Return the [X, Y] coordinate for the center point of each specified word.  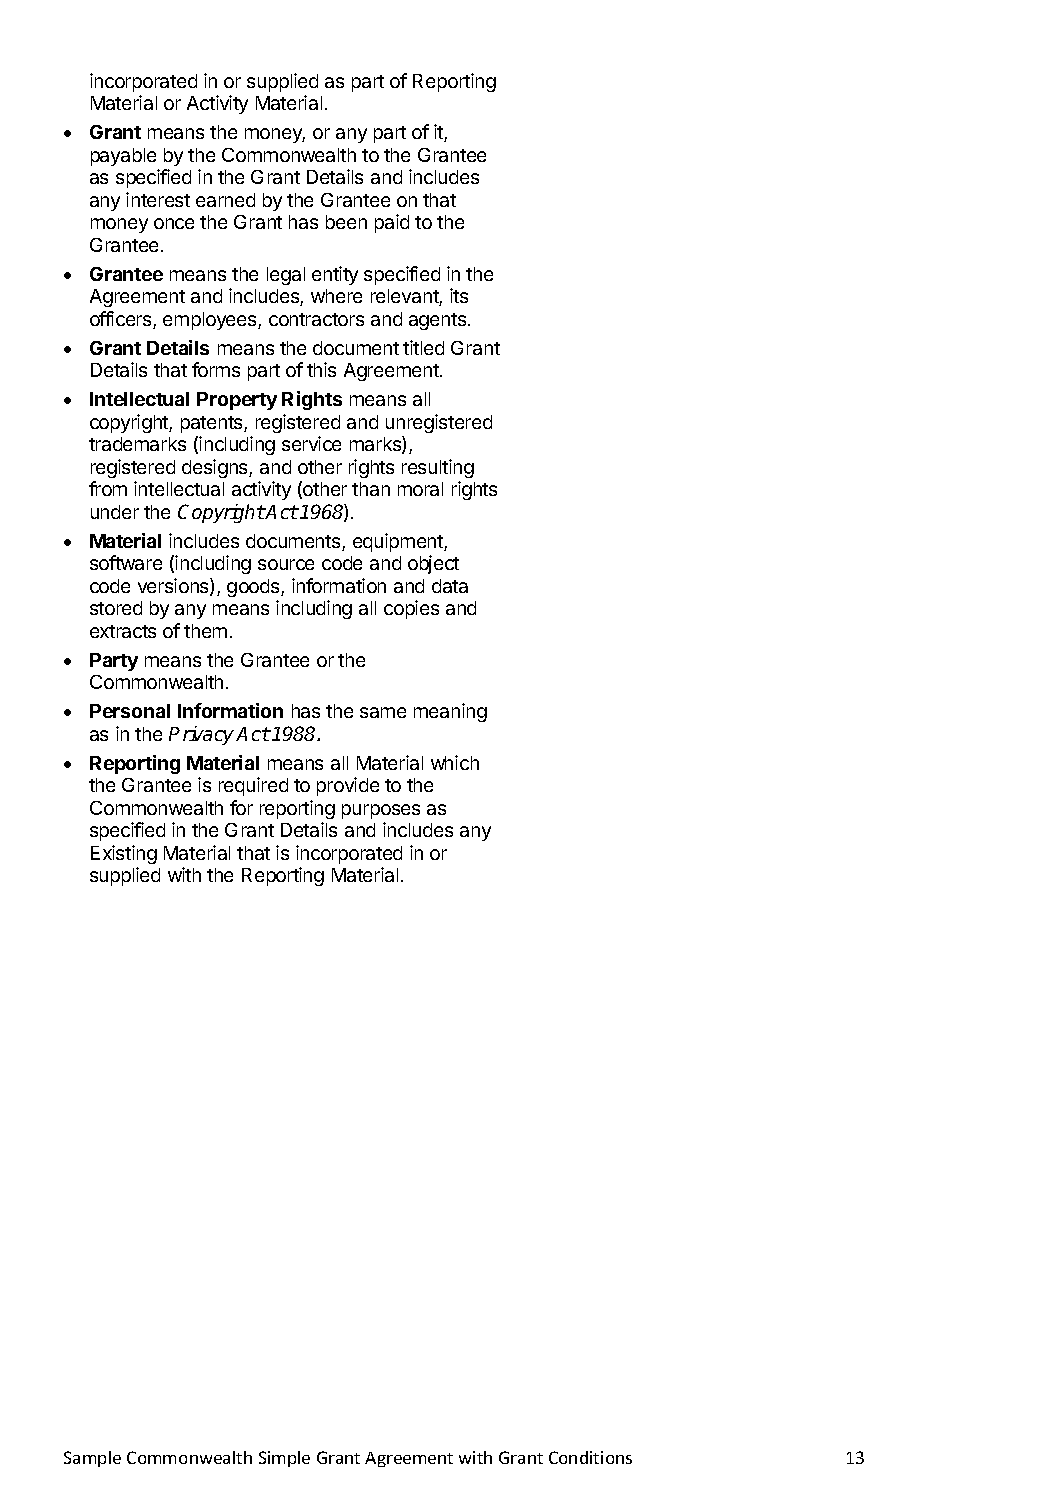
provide [348, 786]
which [455, 762]
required [253, 786]
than [371, 489]
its [459, 295]
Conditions [590, 1457]
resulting [438, 468]
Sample [92, 1459]
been [346, 222]
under [115, 512]
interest [158, 199]
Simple [284, 1459]
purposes [381, 811]
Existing [124, 854]
